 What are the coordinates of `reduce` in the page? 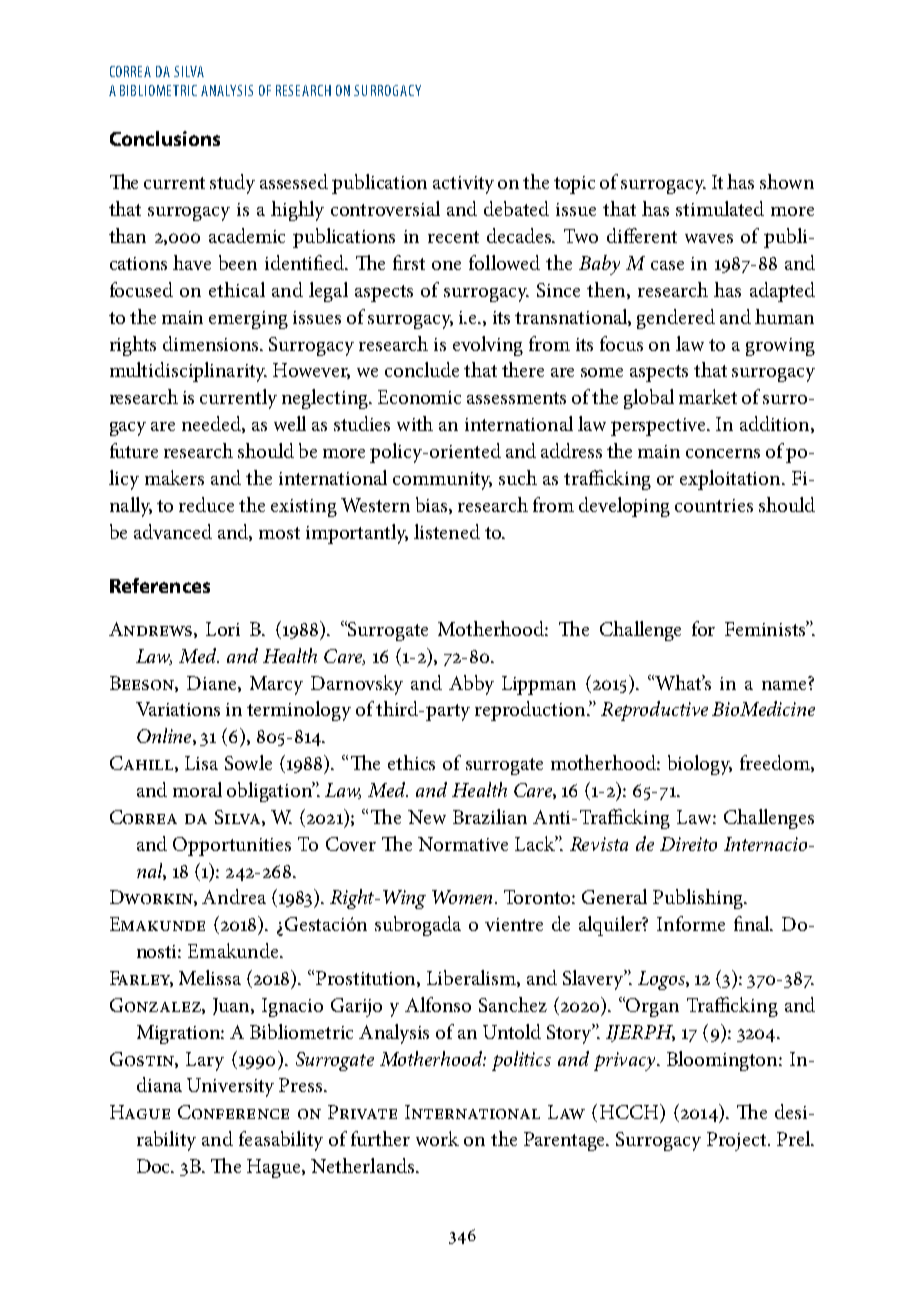 It's located at (206, 504).
